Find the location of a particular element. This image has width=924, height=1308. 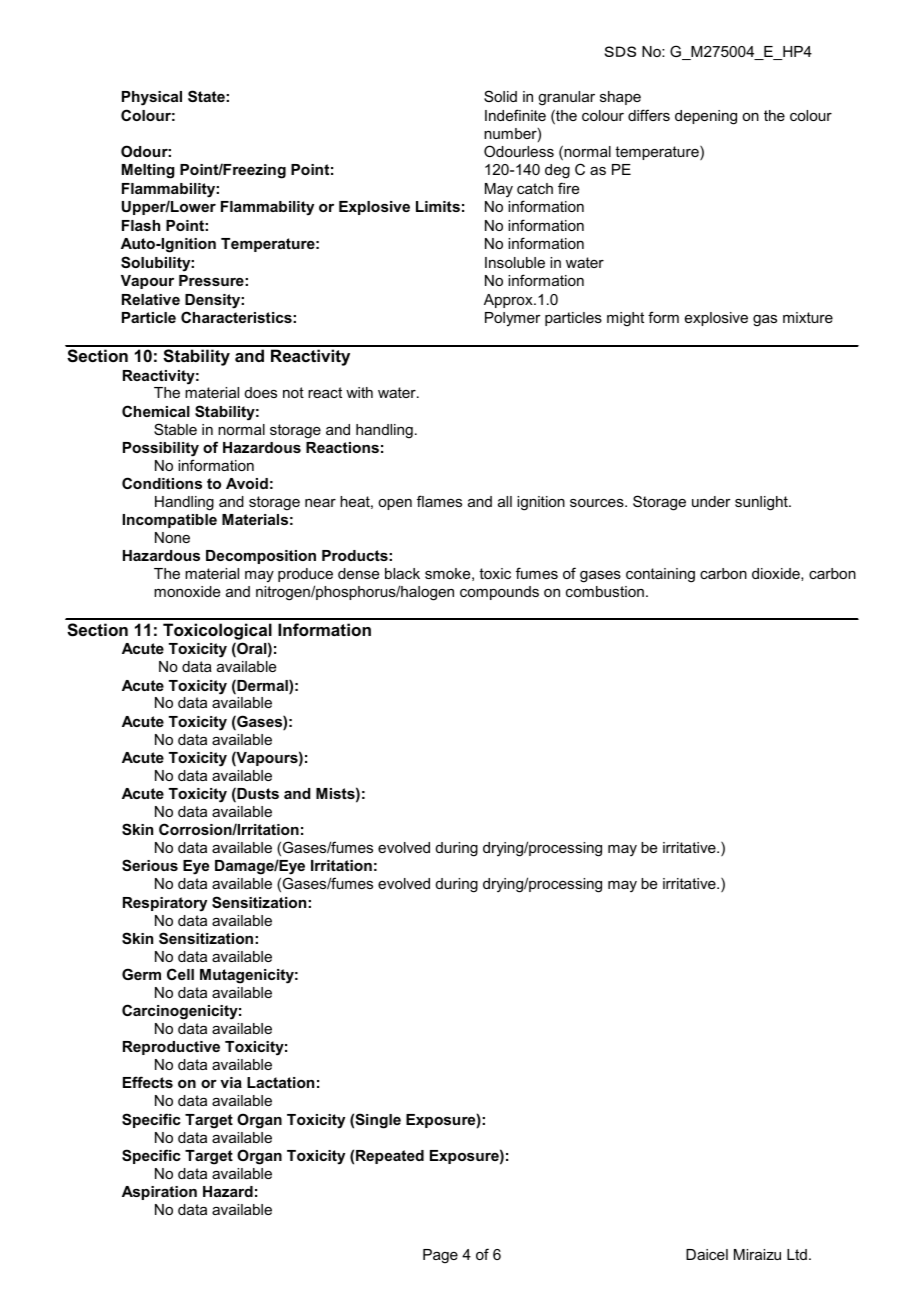

Indefinite is located at coordinates (515, 115).
